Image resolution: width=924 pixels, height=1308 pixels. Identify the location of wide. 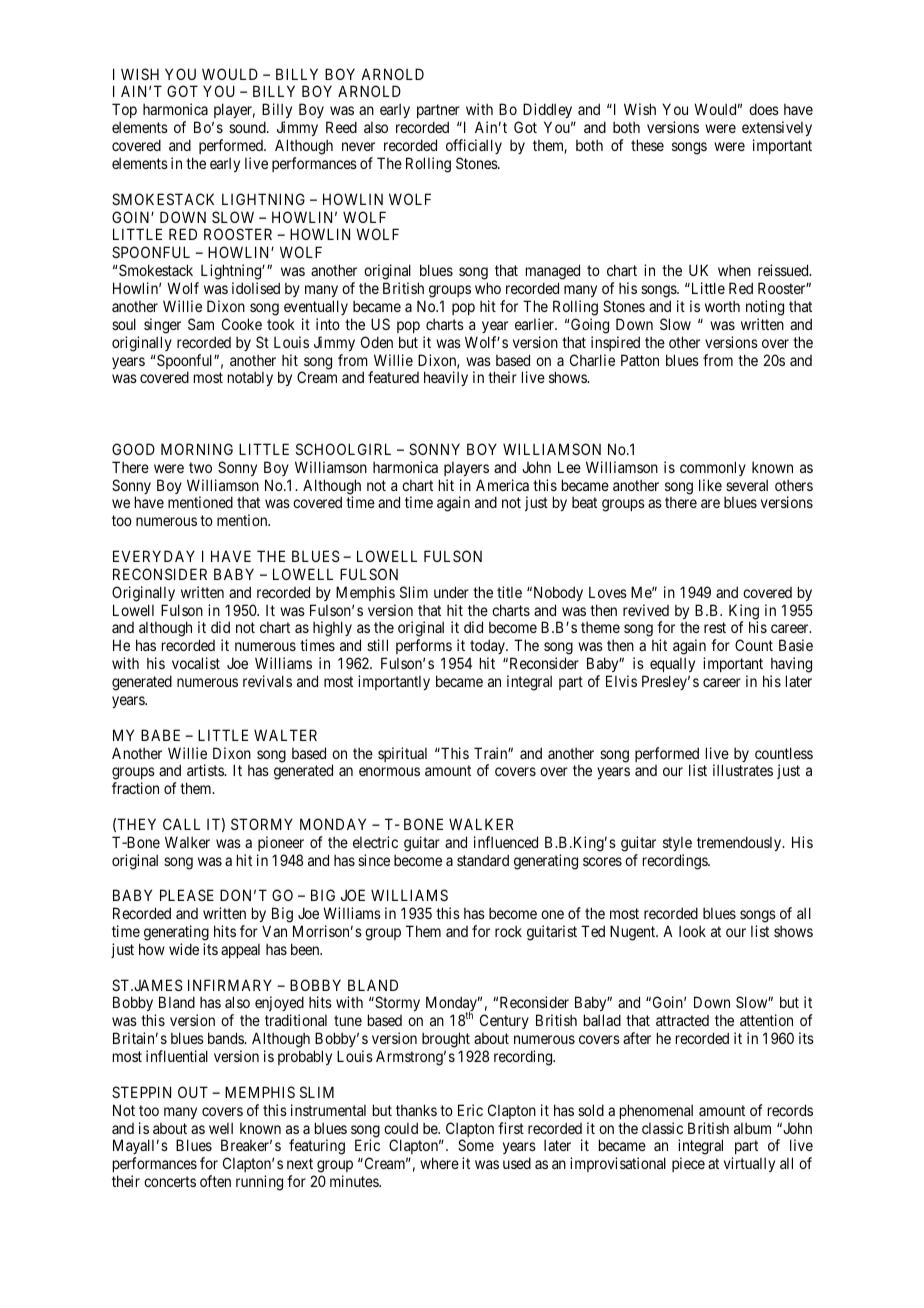
(184, 949).
